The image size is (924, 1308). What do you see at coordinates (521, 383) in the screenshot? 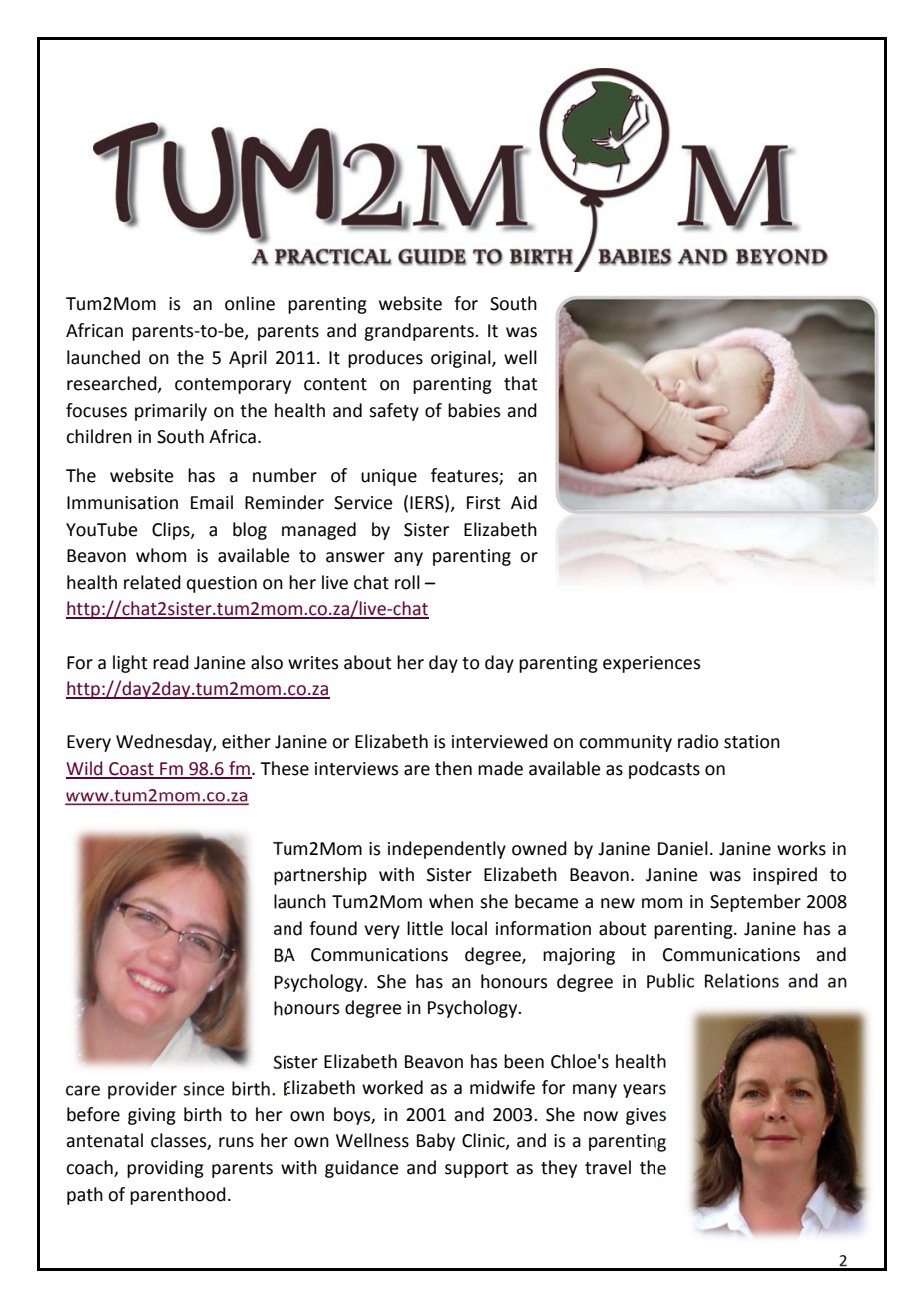
I see `that` at bounding box center [521, 383].
